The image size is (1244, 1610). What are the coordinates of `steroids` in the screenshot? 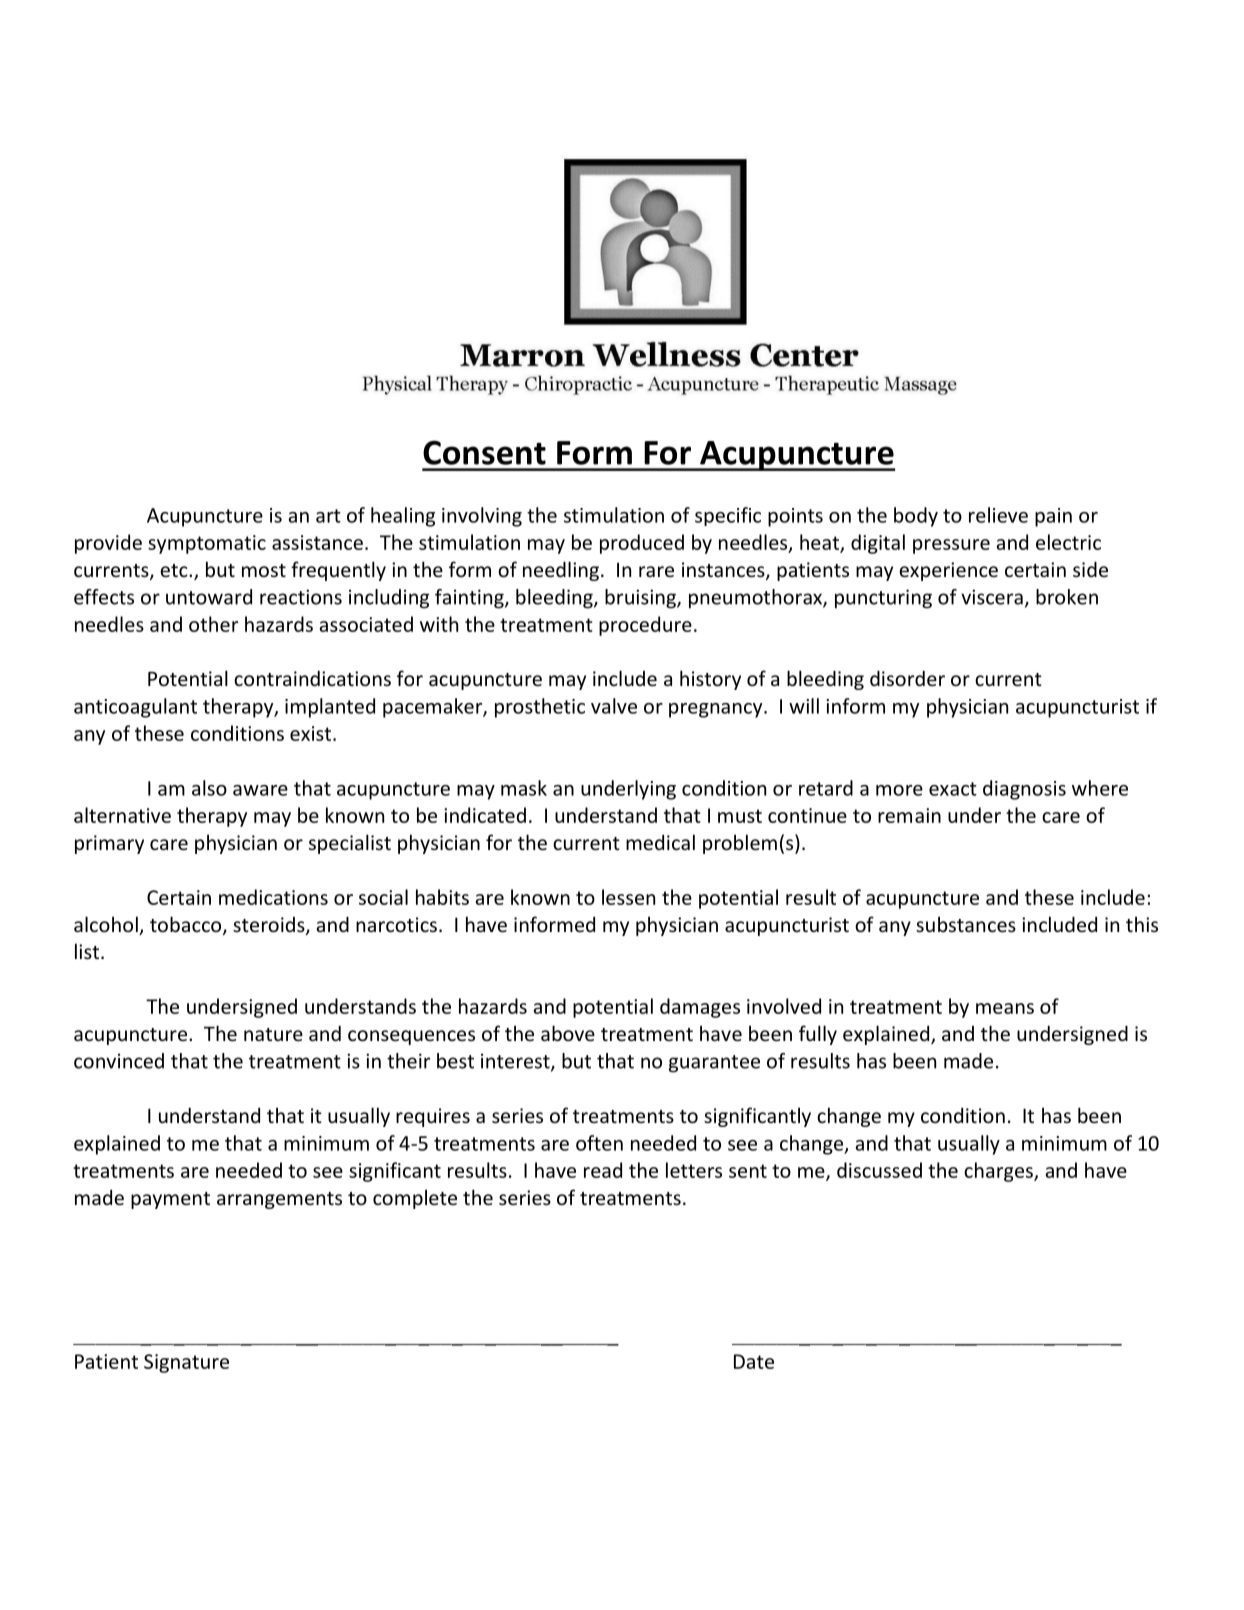 It's located at (270, 926).
